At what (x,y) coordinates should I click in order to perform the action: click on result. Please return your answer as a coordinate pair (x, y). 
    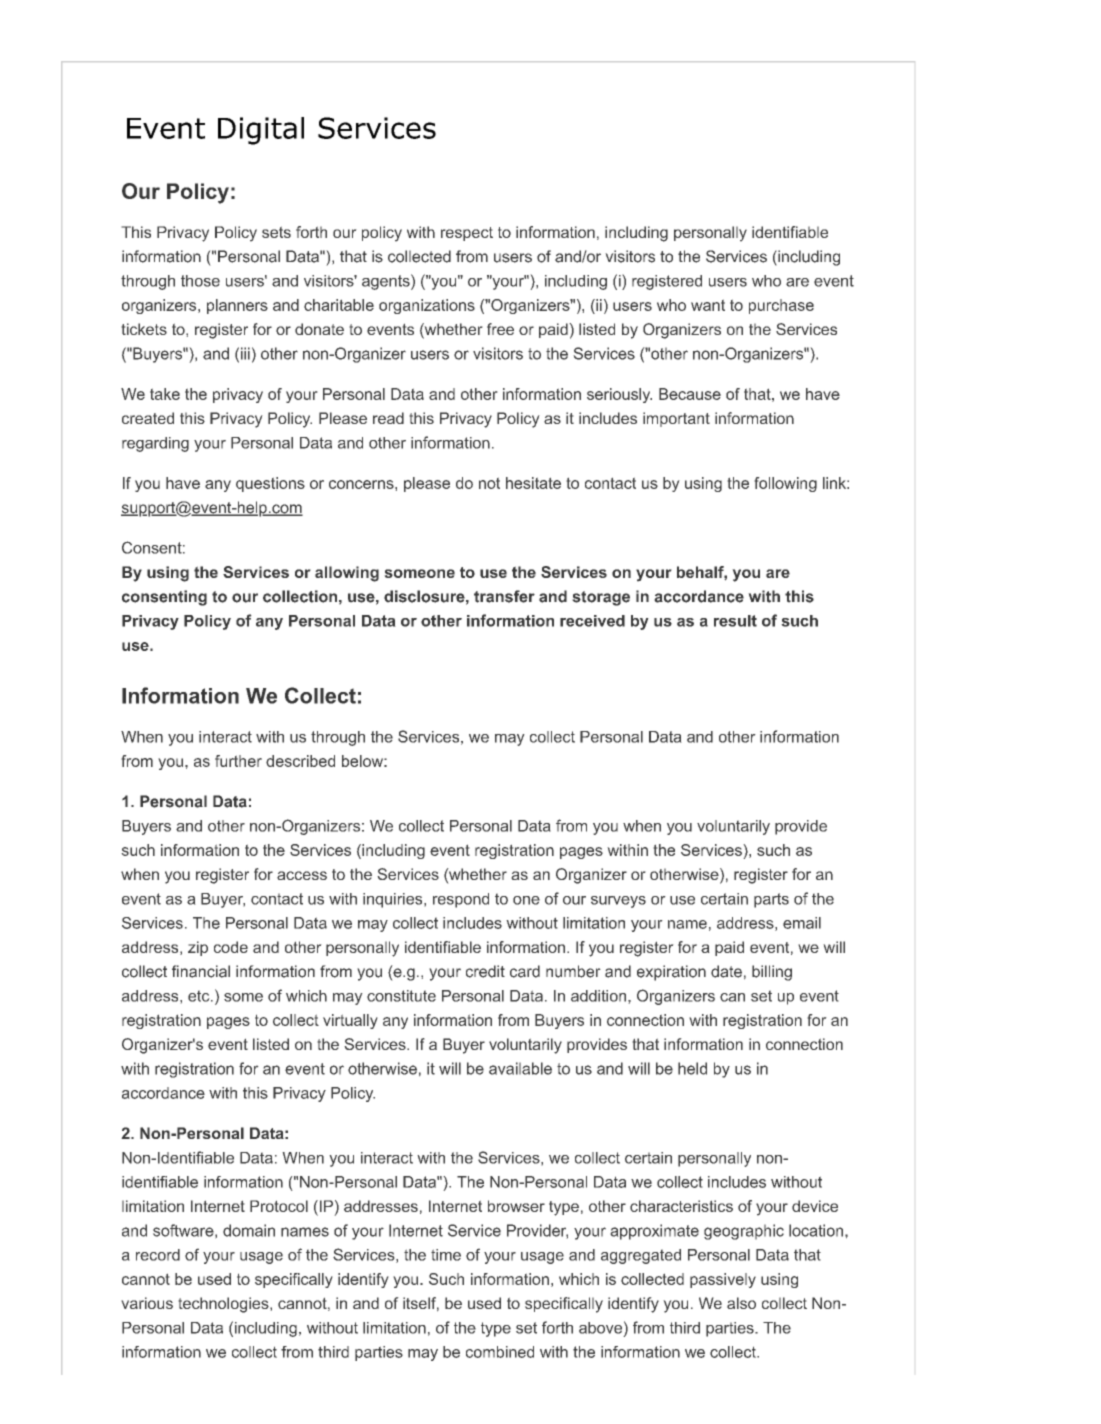
    Looking at the image, I should click on (735, 621).
